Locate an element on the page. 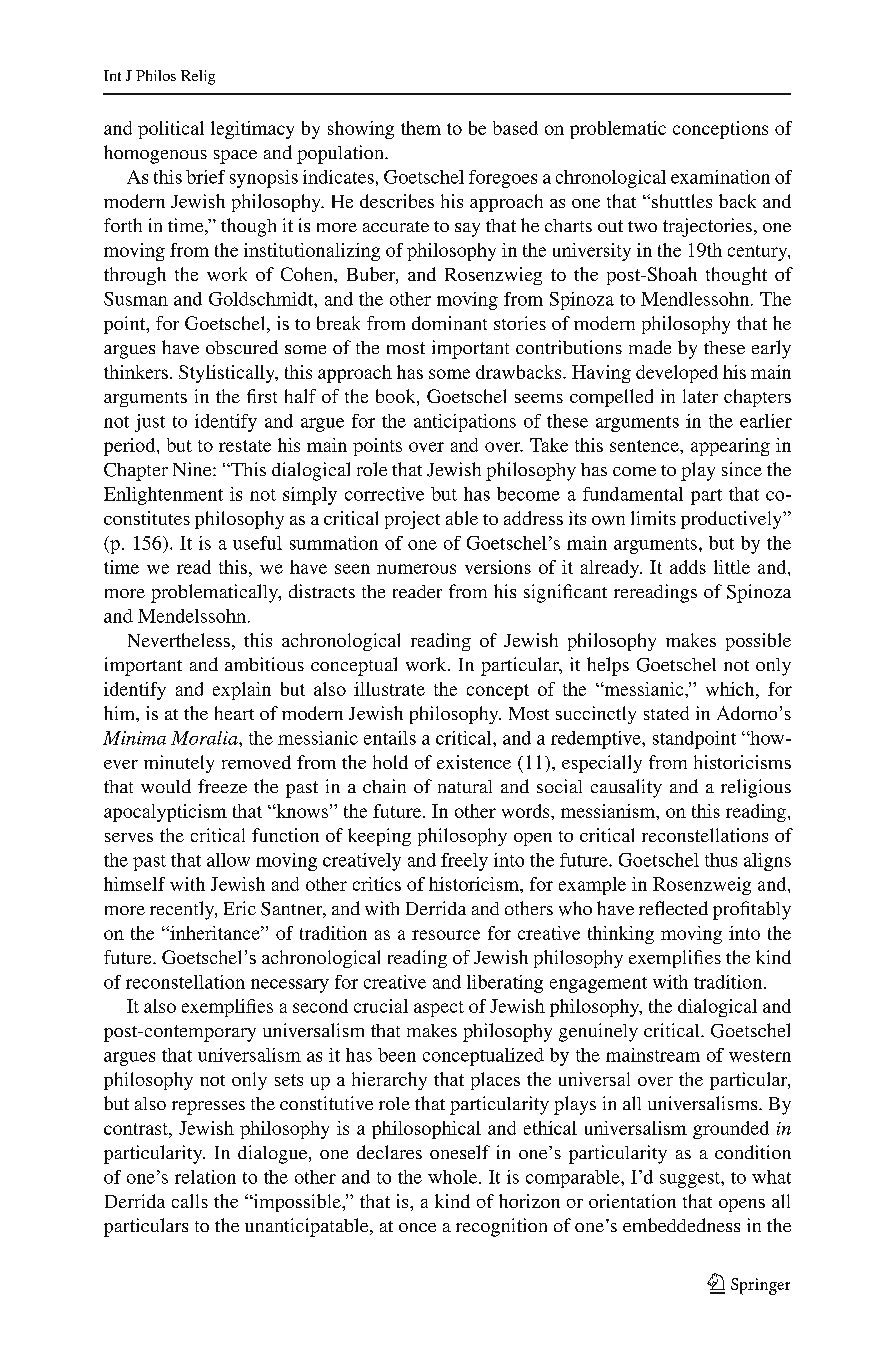 The height and width of the image is (1359, 896). whole is located at coordinates (454, 1177).
